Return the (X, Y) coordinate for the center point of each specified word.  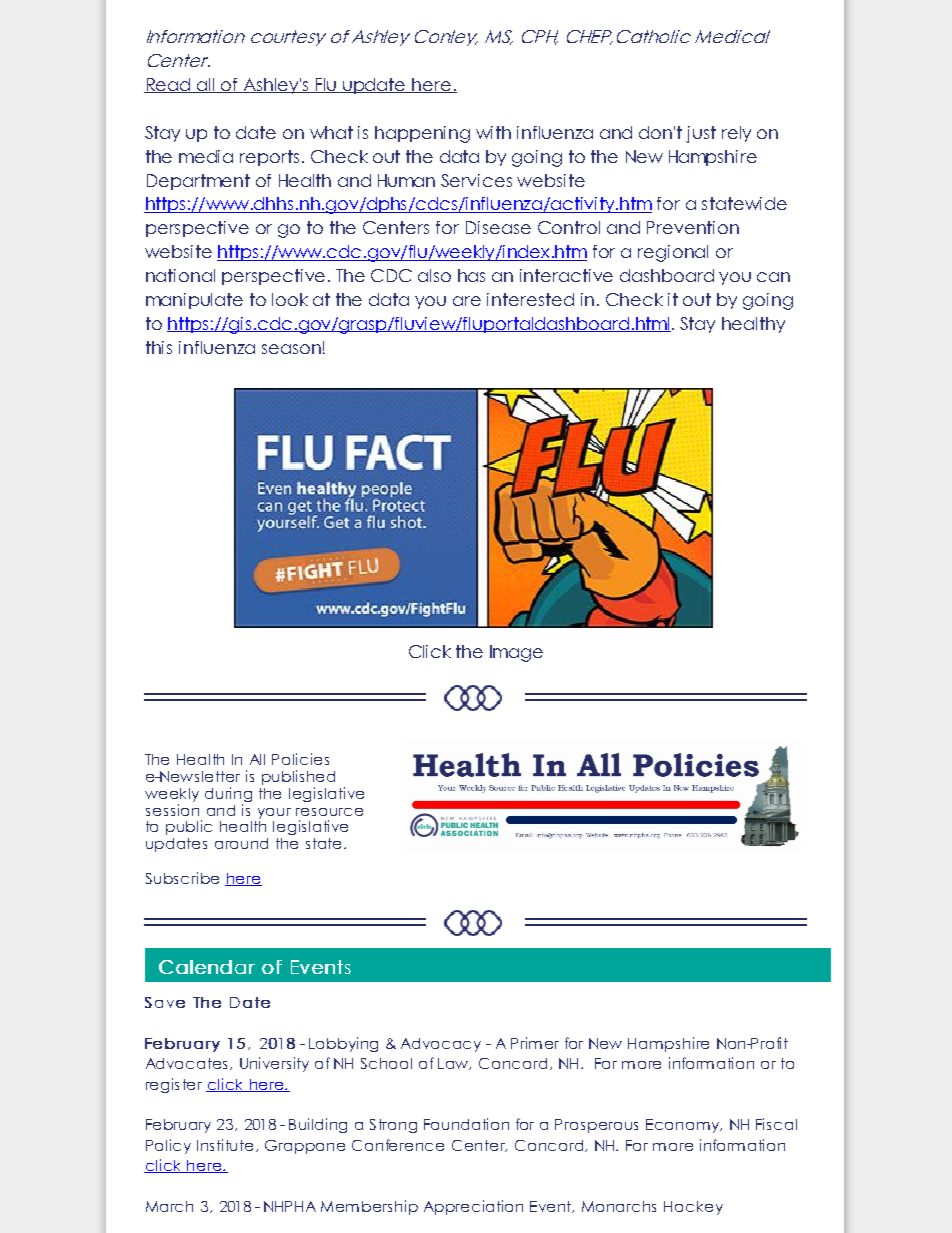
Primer (535, 1043)
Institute (225, 1145)
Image (516, 653)
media (206, 156)
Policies (300, 759)
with (493, 132)
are (467, 301)
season (291, 349)
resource (329, 812)
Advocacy (441, 1045)
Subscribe (182, 878)
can (773, 277)
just (701, 134)
